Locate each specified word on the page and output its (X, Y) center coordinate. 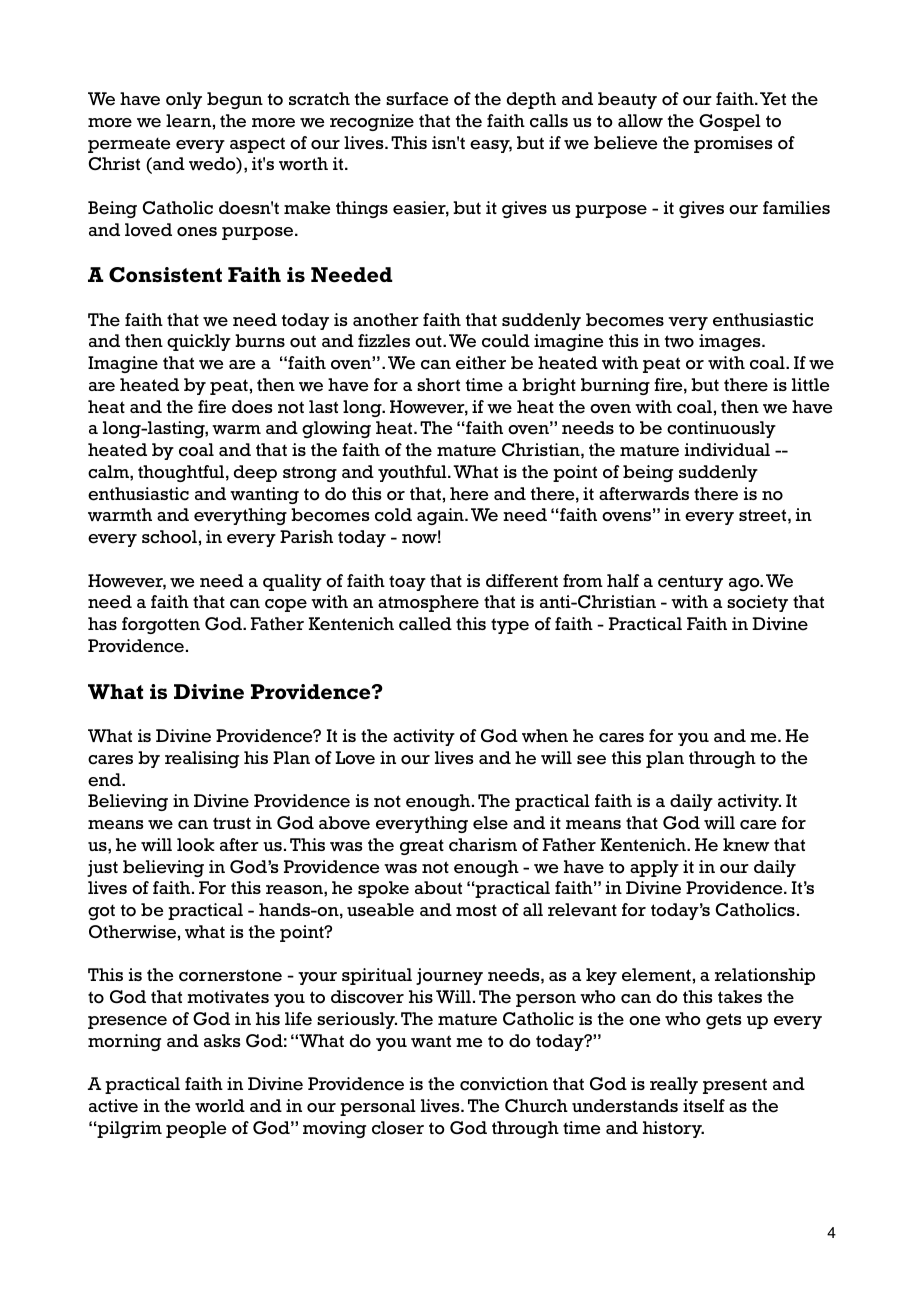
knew (746, 845)
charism (483, 845)
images (731, 342)
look (196, 845)
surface (417, 99)
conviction (504, 1084)
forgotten (161, 625)
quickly (199, 342)
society (757, 603)
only (184, 100)
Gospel (730, 122)
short (438, 385)
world (220, 1106)
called (425, 624)
